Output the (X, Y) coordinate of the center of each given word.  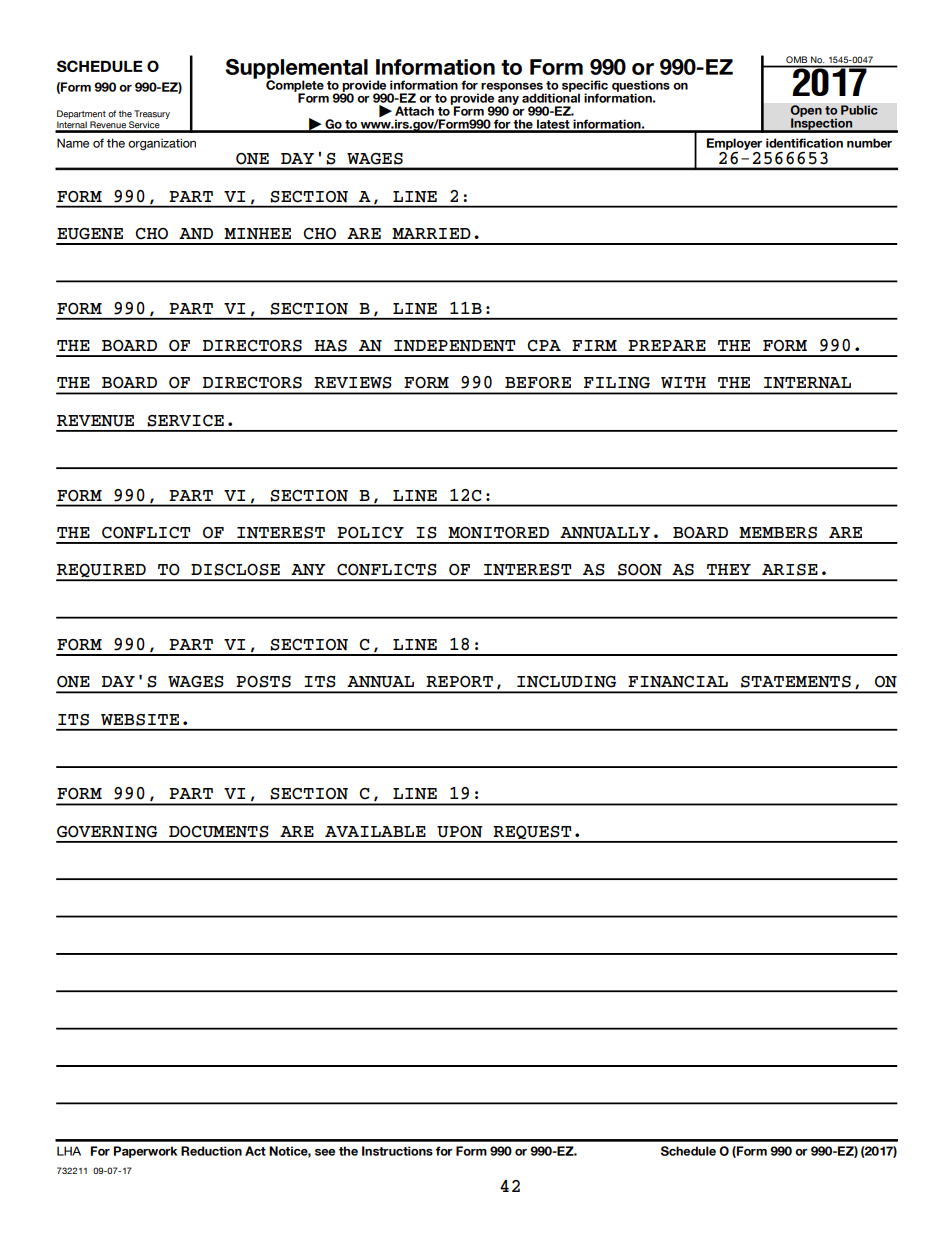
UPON (459, 832)
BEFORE (538, 383)
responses (512, 88)
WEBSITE (140, 720)
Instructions (397, 1151)
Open (806, 112)
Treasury (152, 114)
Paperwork (145, 1152)
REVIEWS (353, 383)
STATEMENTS (796, 682)
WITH (683, 382)
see (325, 1152)
